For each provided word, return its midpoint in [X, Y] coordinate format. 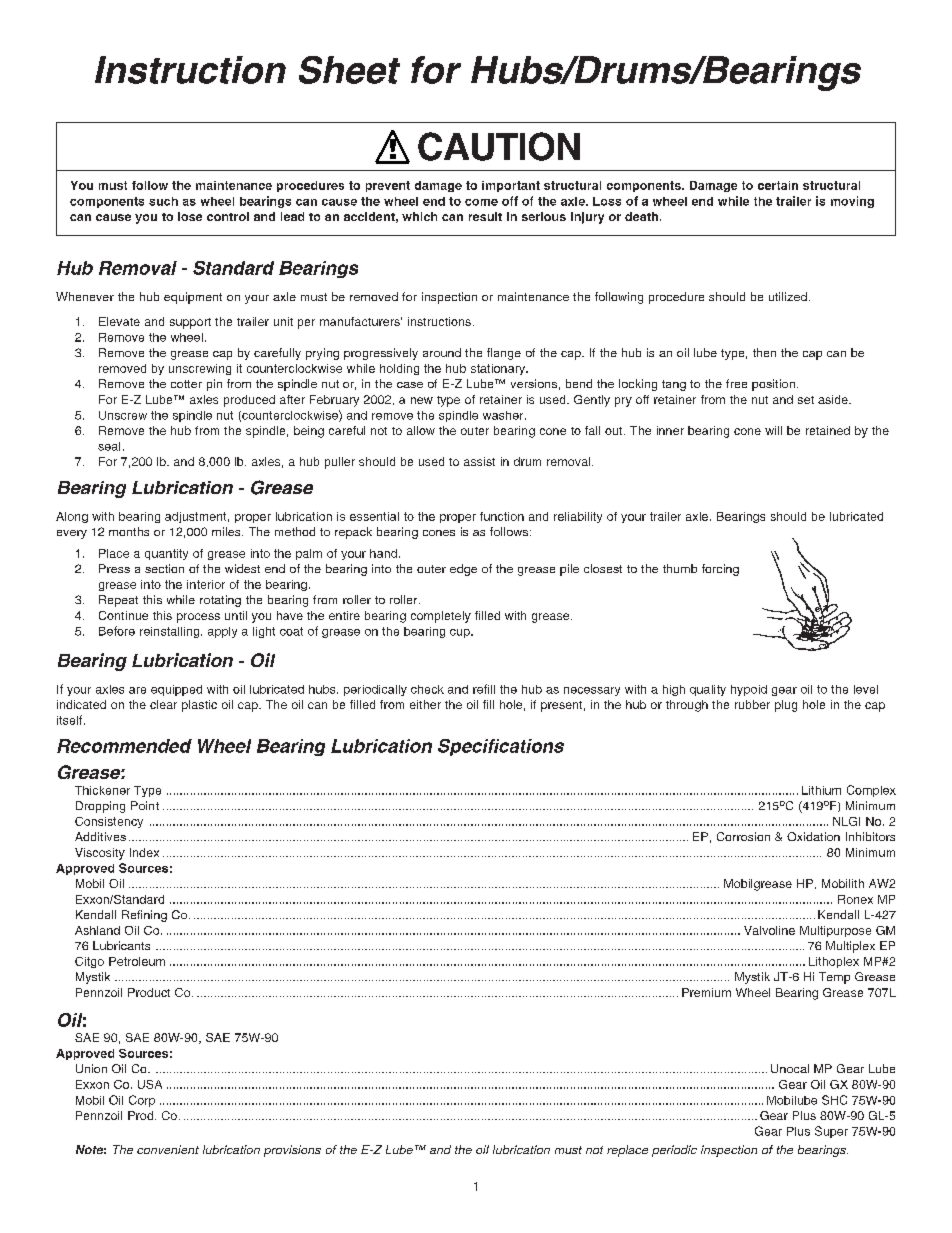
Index [144, 852]
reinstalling [171, 632]
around [442, 352]
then [764, 352]
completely [441, 617]
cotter [186, 384]
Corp [142, 1101]
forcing [720, 570]
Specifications [501, 747]
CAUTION [499, 146]
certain [778, 185]
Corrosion [743, 836]
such [163, 201]
